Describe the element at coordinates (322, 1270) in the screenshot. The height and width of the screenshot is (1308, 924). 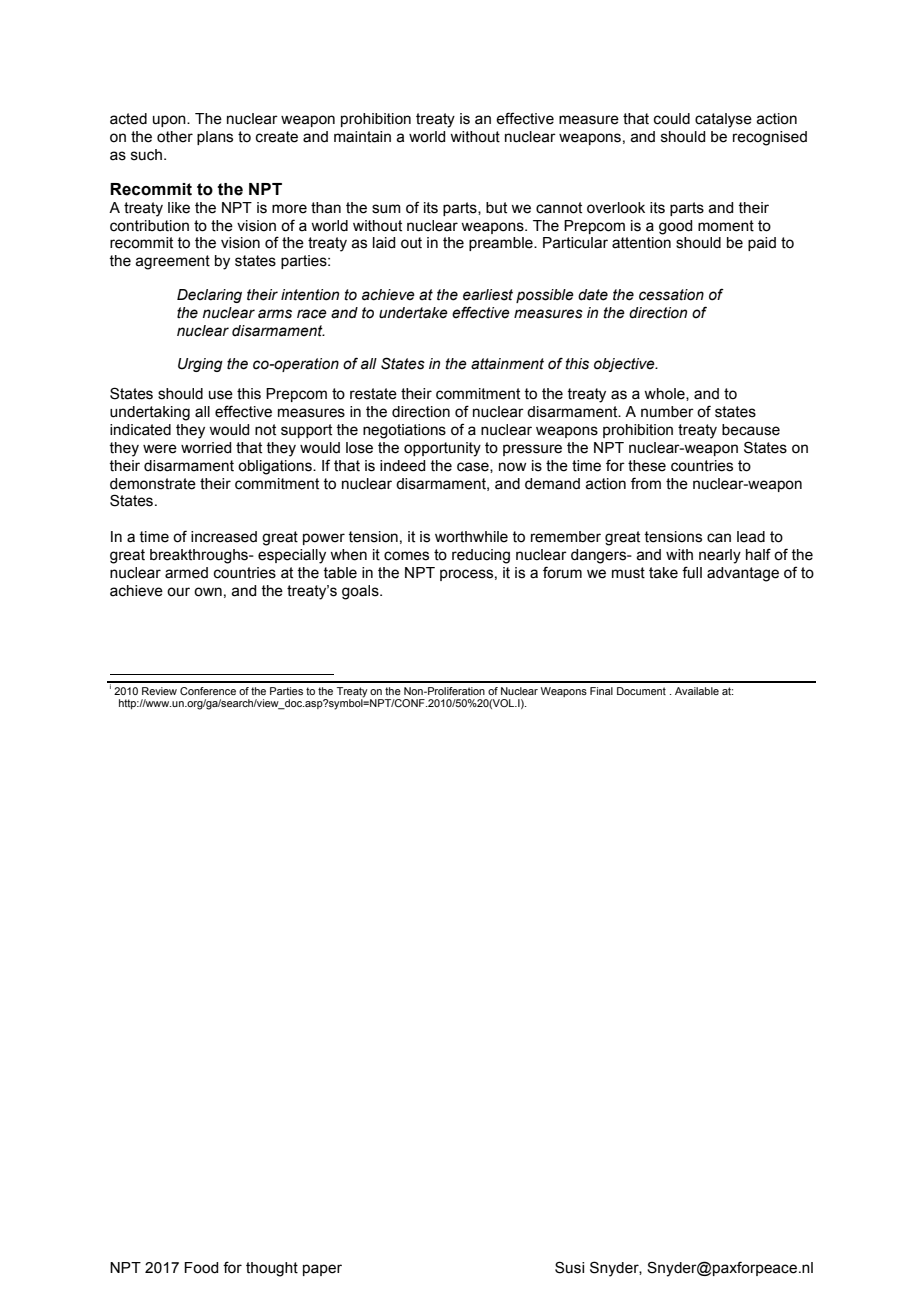
I see `paper` at that location.
